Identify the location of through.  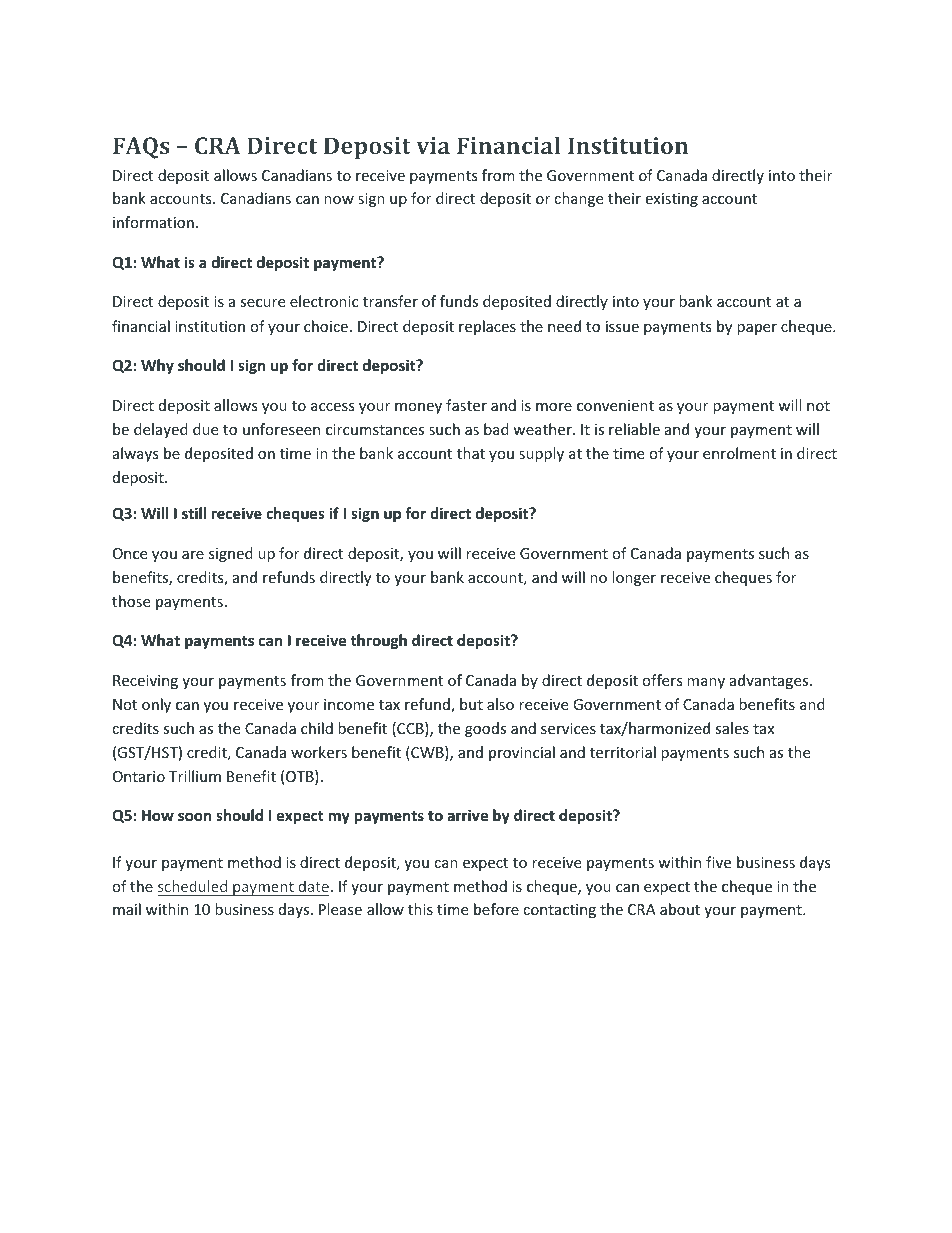
(379, 641).
